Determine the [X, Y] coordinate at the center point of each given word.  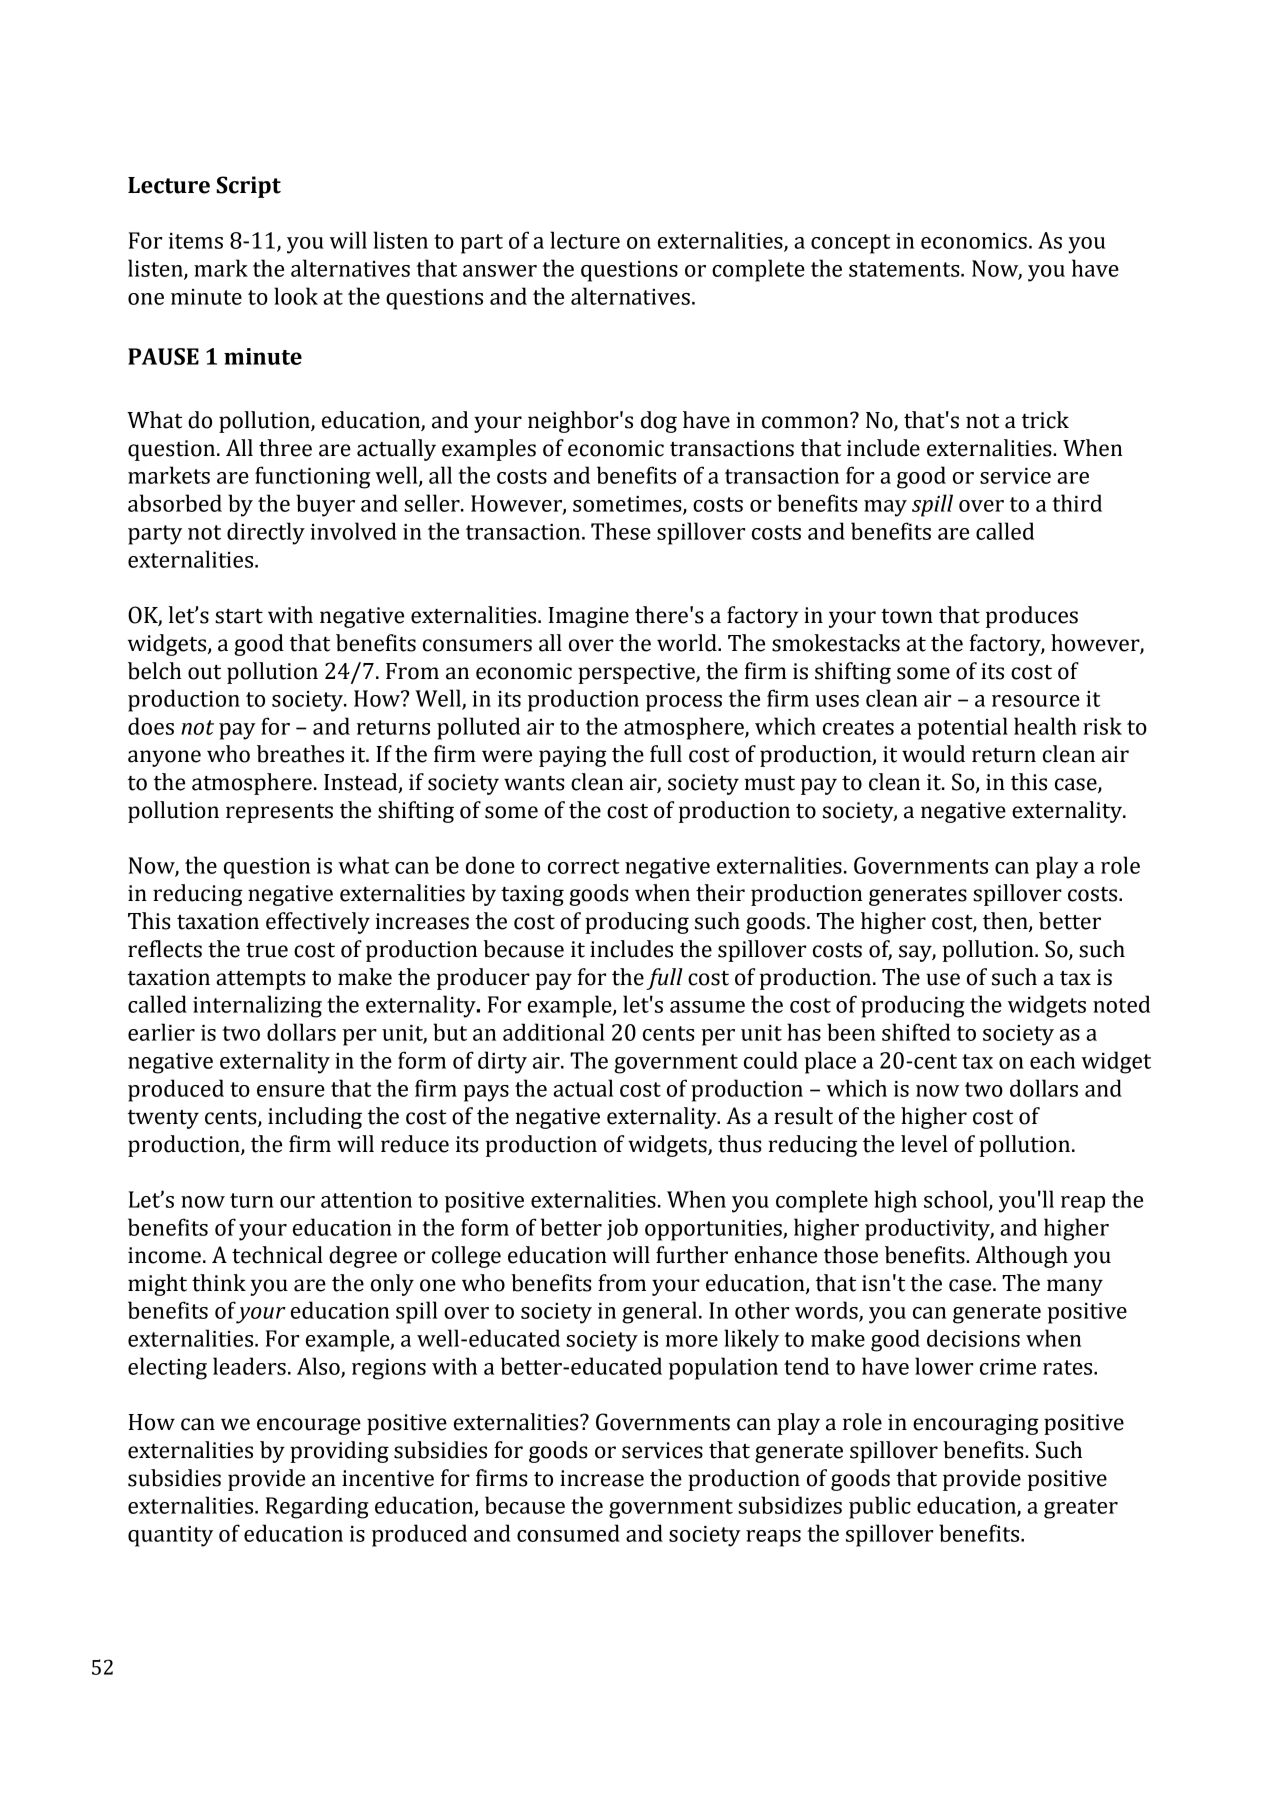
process [684, 703]
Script [248, 187]
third [1077, 503]
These [621, 531]
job [622, 1229]
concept [850, 244]
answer [500, 271]
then [1006, 922]
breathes [300, 754]
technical [277, 1255]
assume [707, 1007]
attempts [261, 980]
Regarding [317, 1507]
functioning [312, 477]
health [1045, 726]
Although [1022, 1257]
